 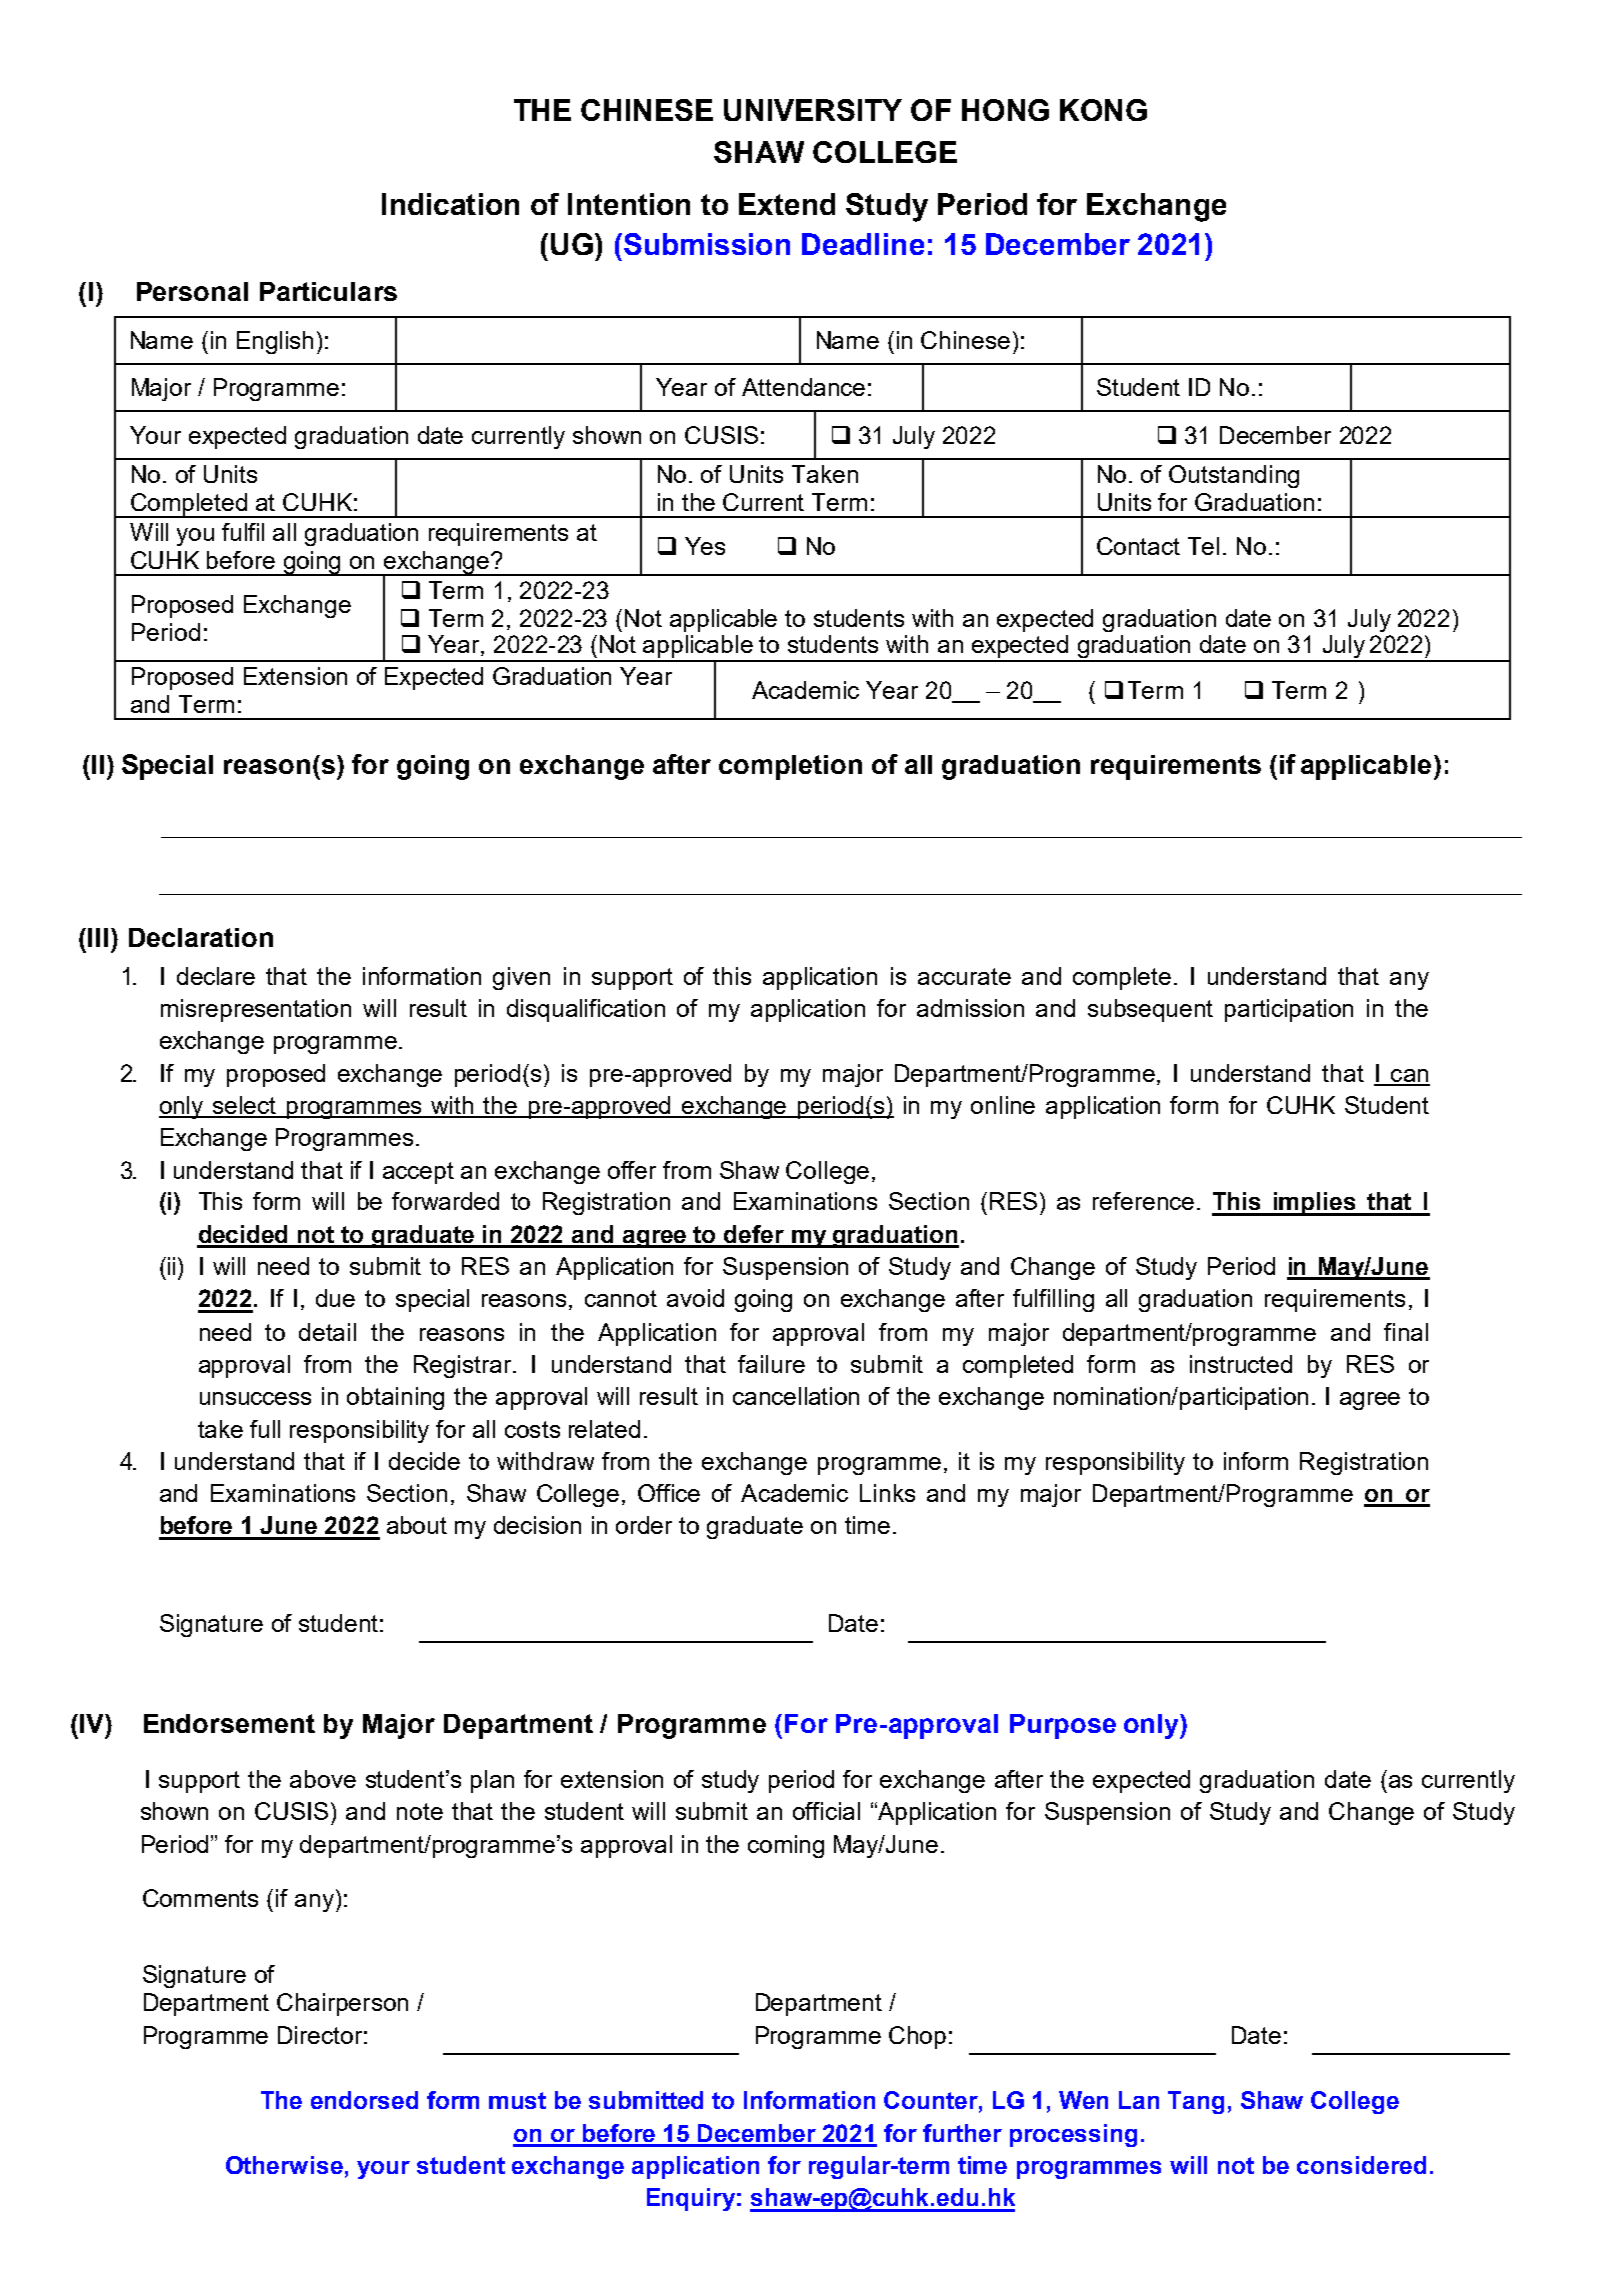 I want to click on instructed, so click(x=1241, y=1364).
